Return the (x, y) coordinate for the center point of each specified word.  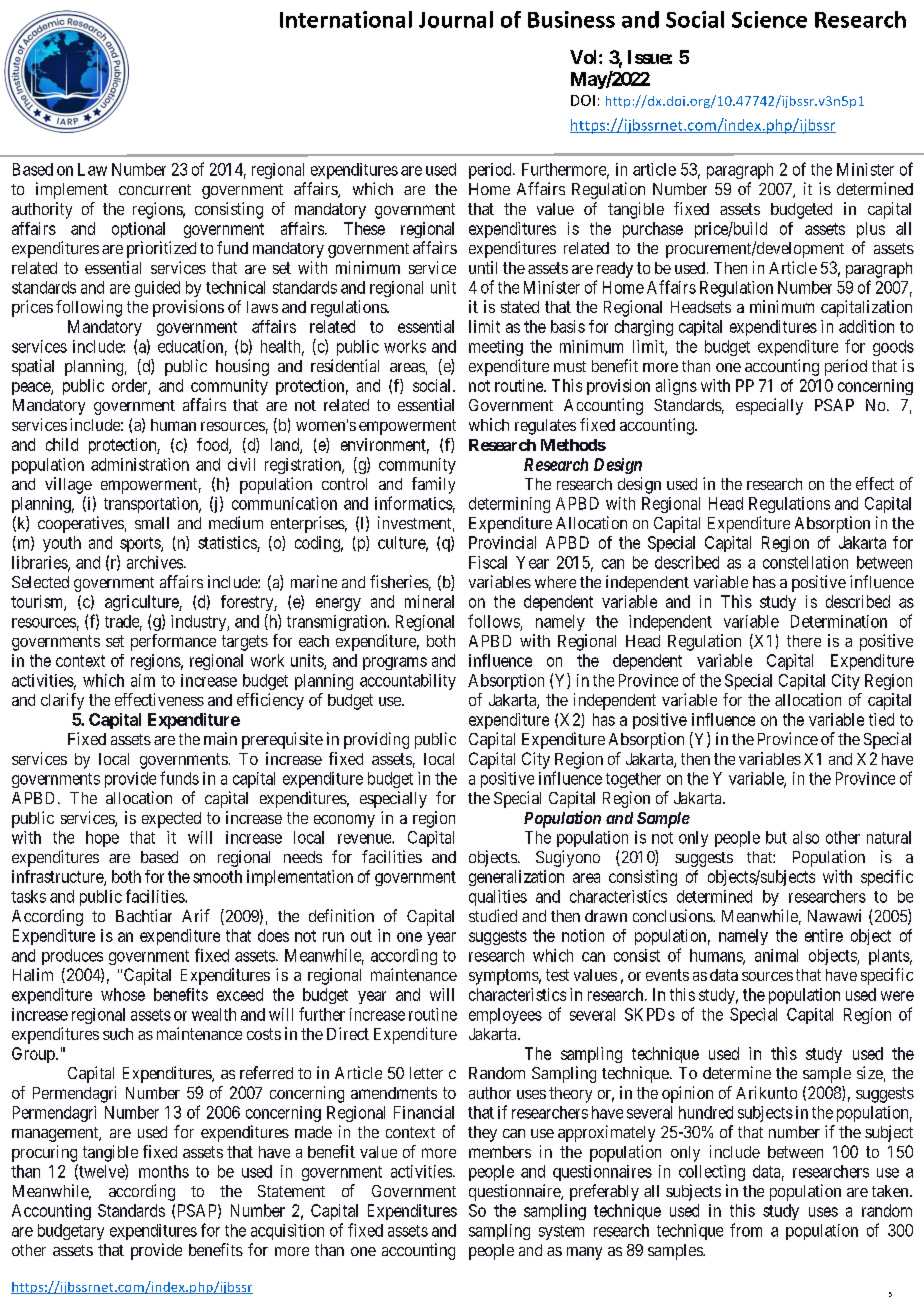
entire (824, 935)
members (500, 1152)
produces (72, 957)
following (89, 308)
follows (494, 621)
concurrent (155, 189)
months (164, 1171)
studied (493, 915)
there (804, 641)
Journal (456, 19)
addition (866, 326)
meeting (496, 348)
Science (769, 19)
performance (173, 642)
